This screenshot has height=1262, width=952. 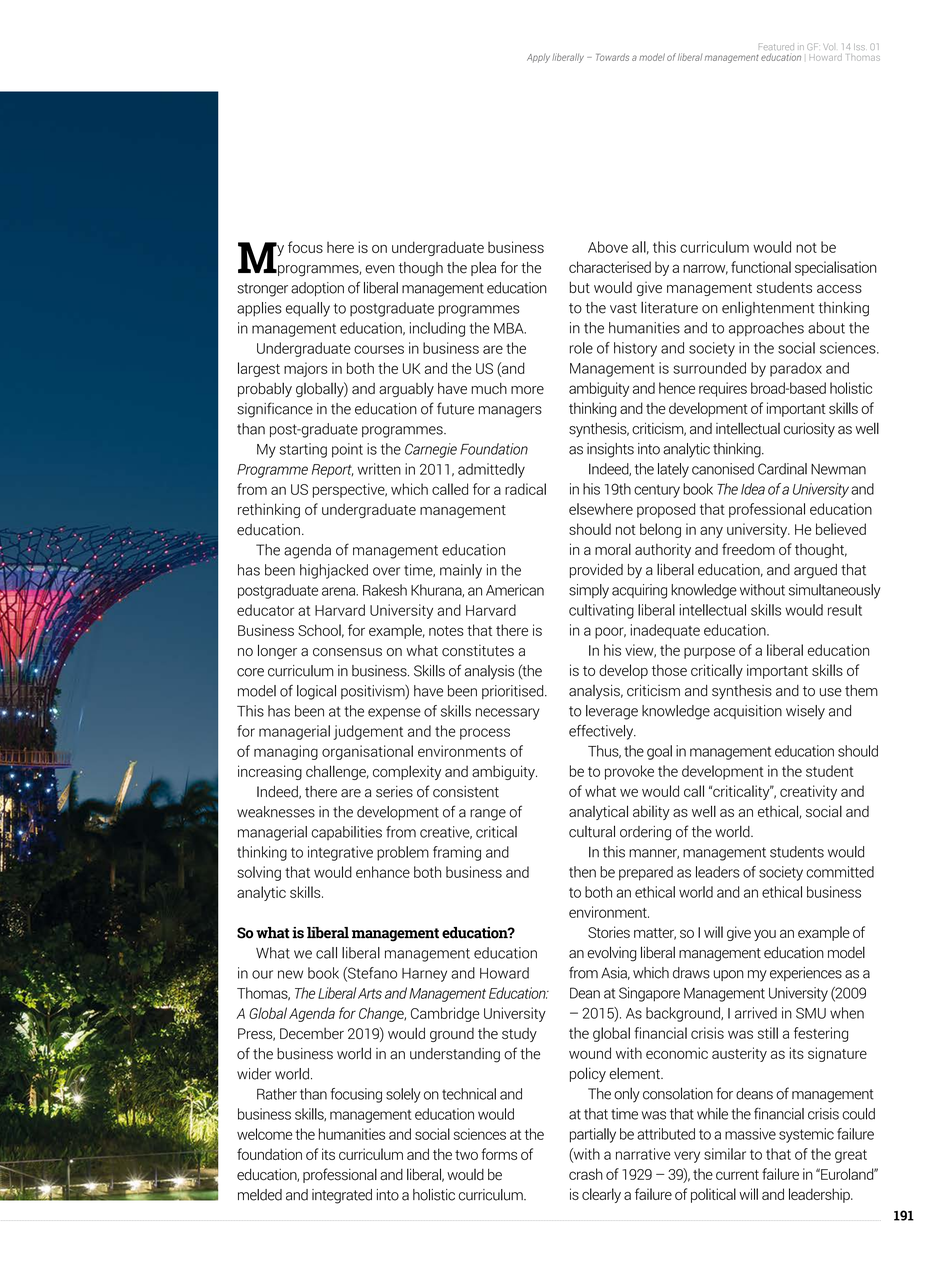 I want to click on role, so click(x=581, y=348).
